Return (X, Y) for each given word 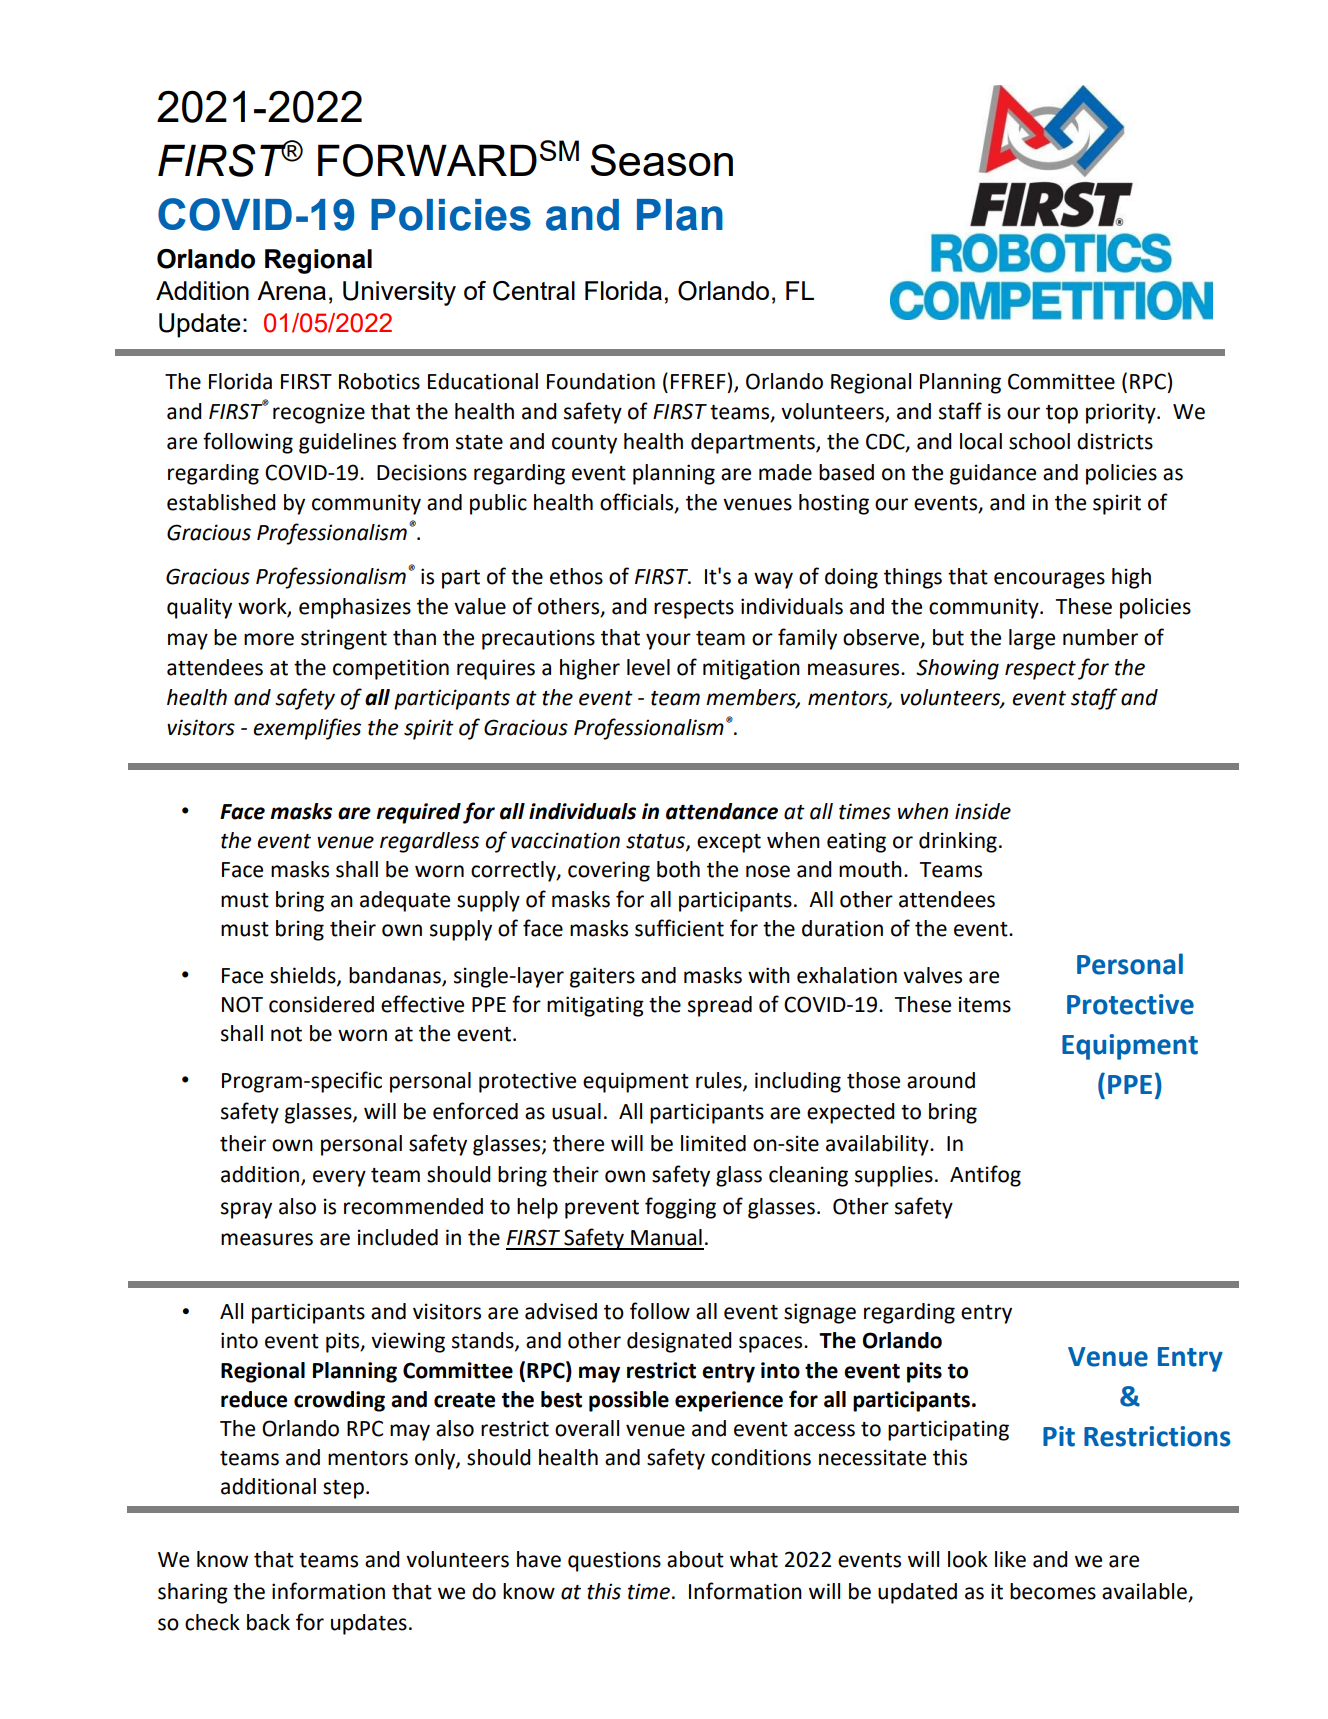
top (1062, 414)
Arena (291, 290)
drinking (958, 842)
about (695, 1559)
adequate (405, 901)
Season (662, 160)
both (678, 869)
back (268, 1622)
